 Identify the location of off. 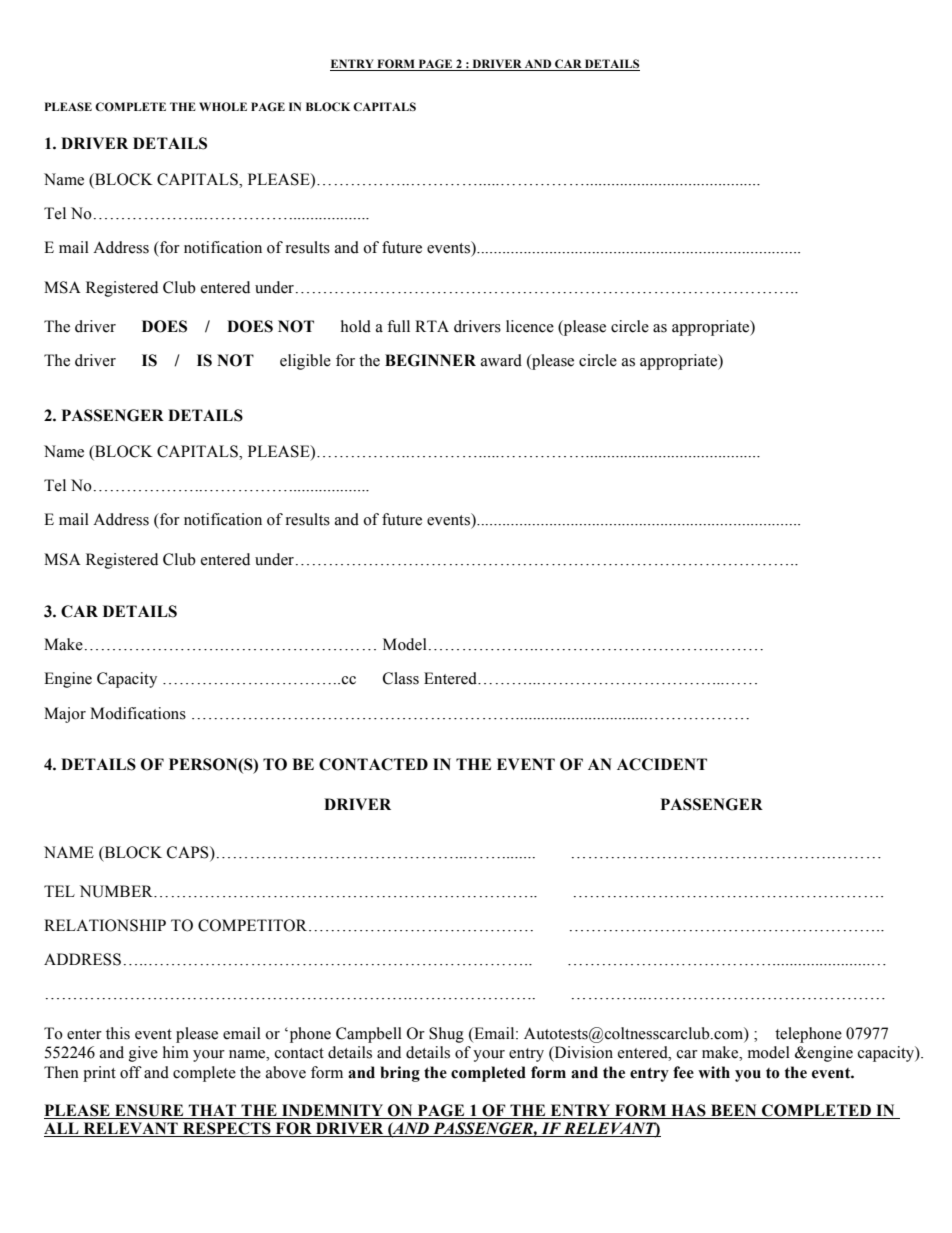
(131, 1072).
